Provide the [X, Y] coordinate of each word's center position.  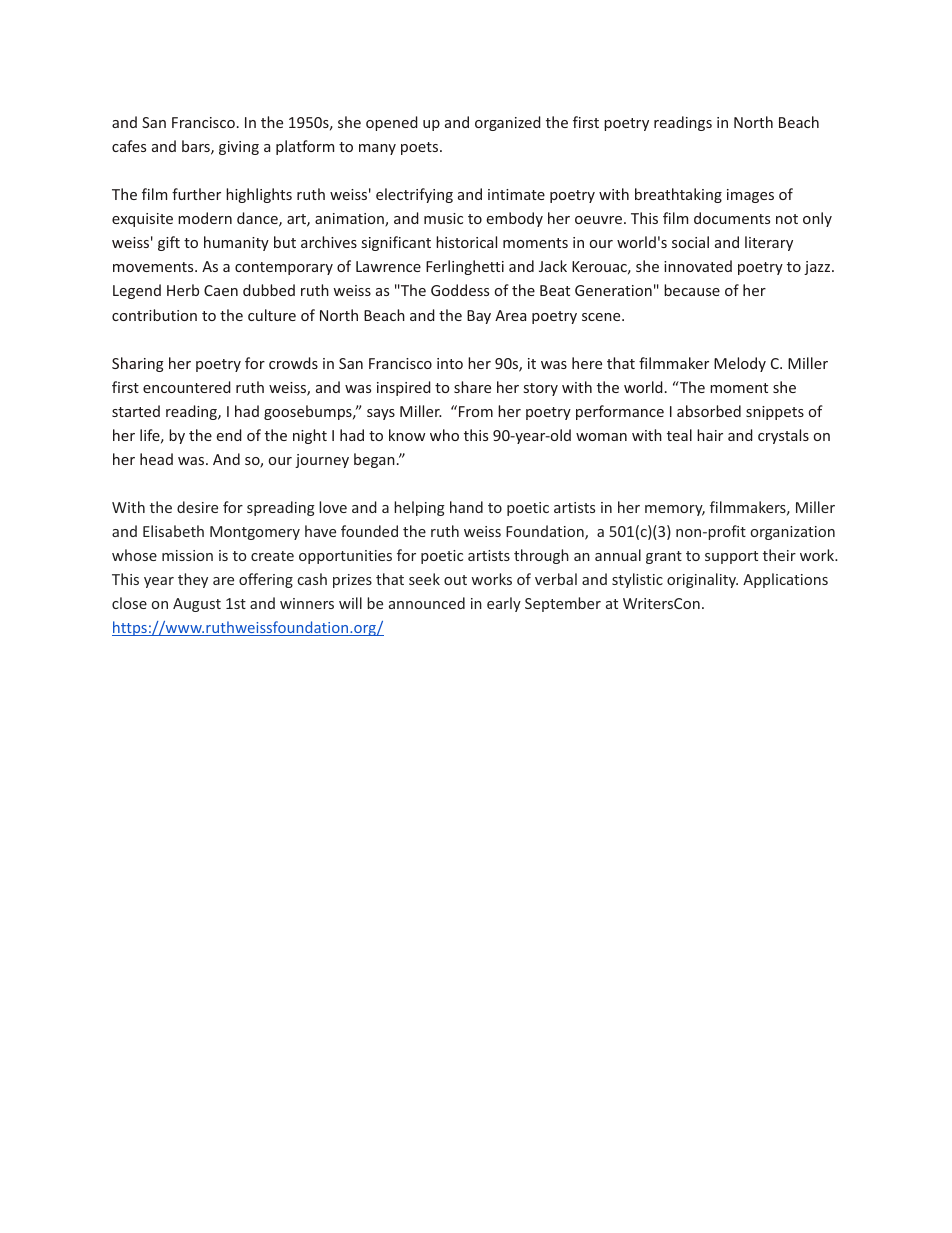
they [193, 580]
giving [239, 148]
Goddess [460, 290]
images [750, 196]
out [455, 580]
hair [710, 435]
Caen [221, 290]
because [692, 290]
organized [508, 123]
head [156, 459]
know [407, 435]
